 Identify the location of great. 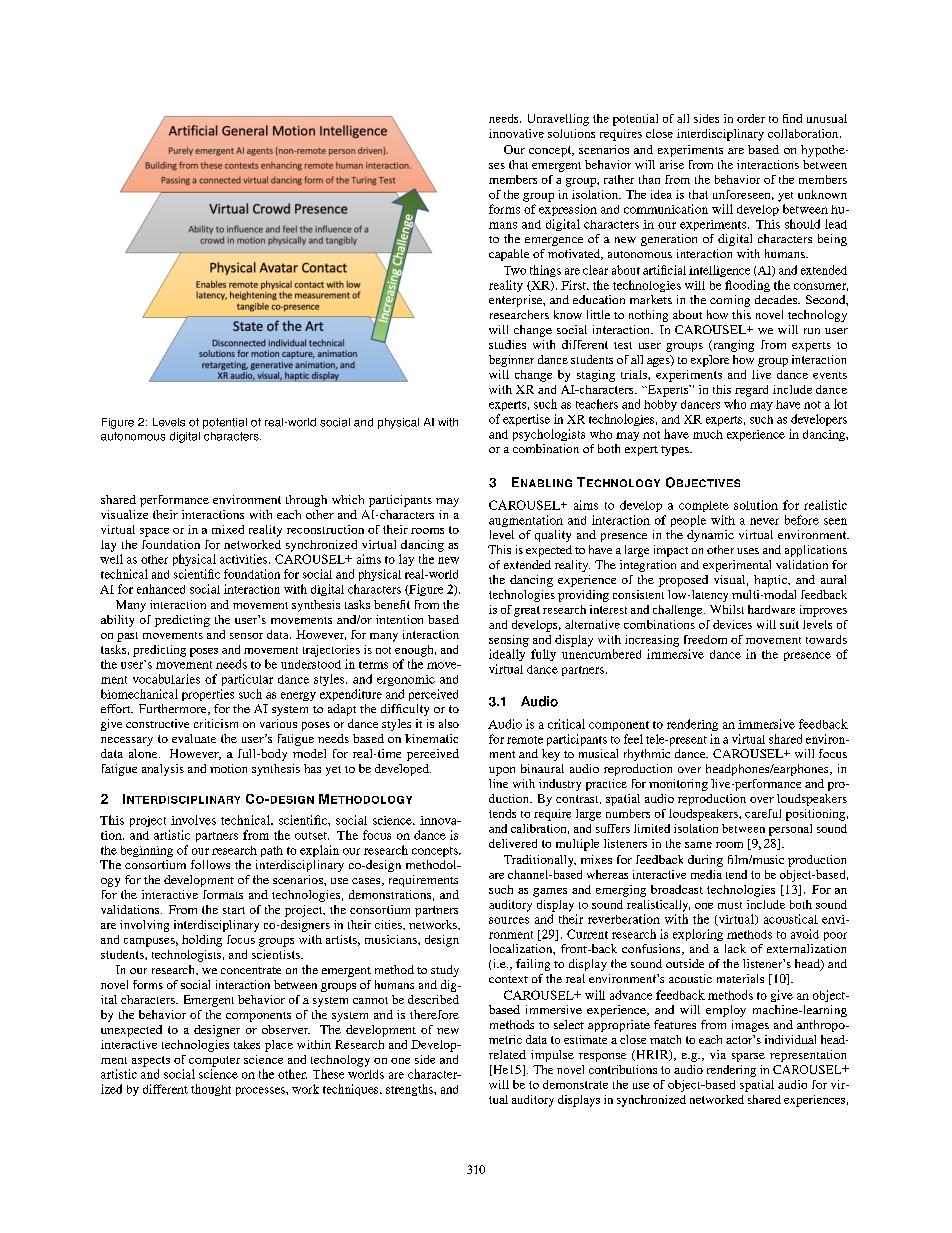
(527, 611).
